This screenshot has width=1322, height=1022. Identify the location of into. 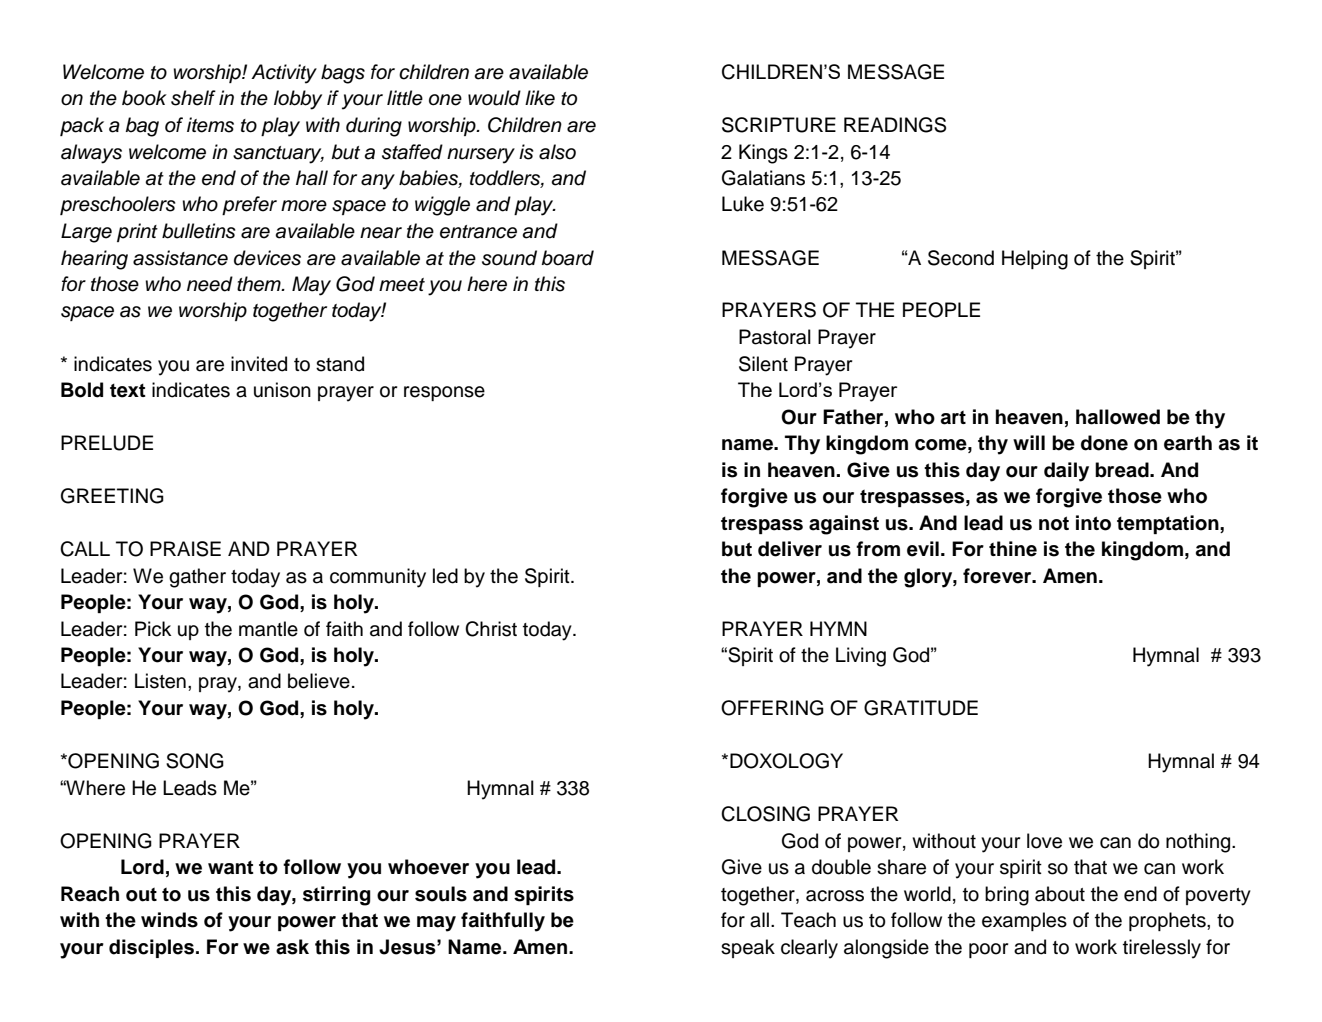
(1093, 523).
